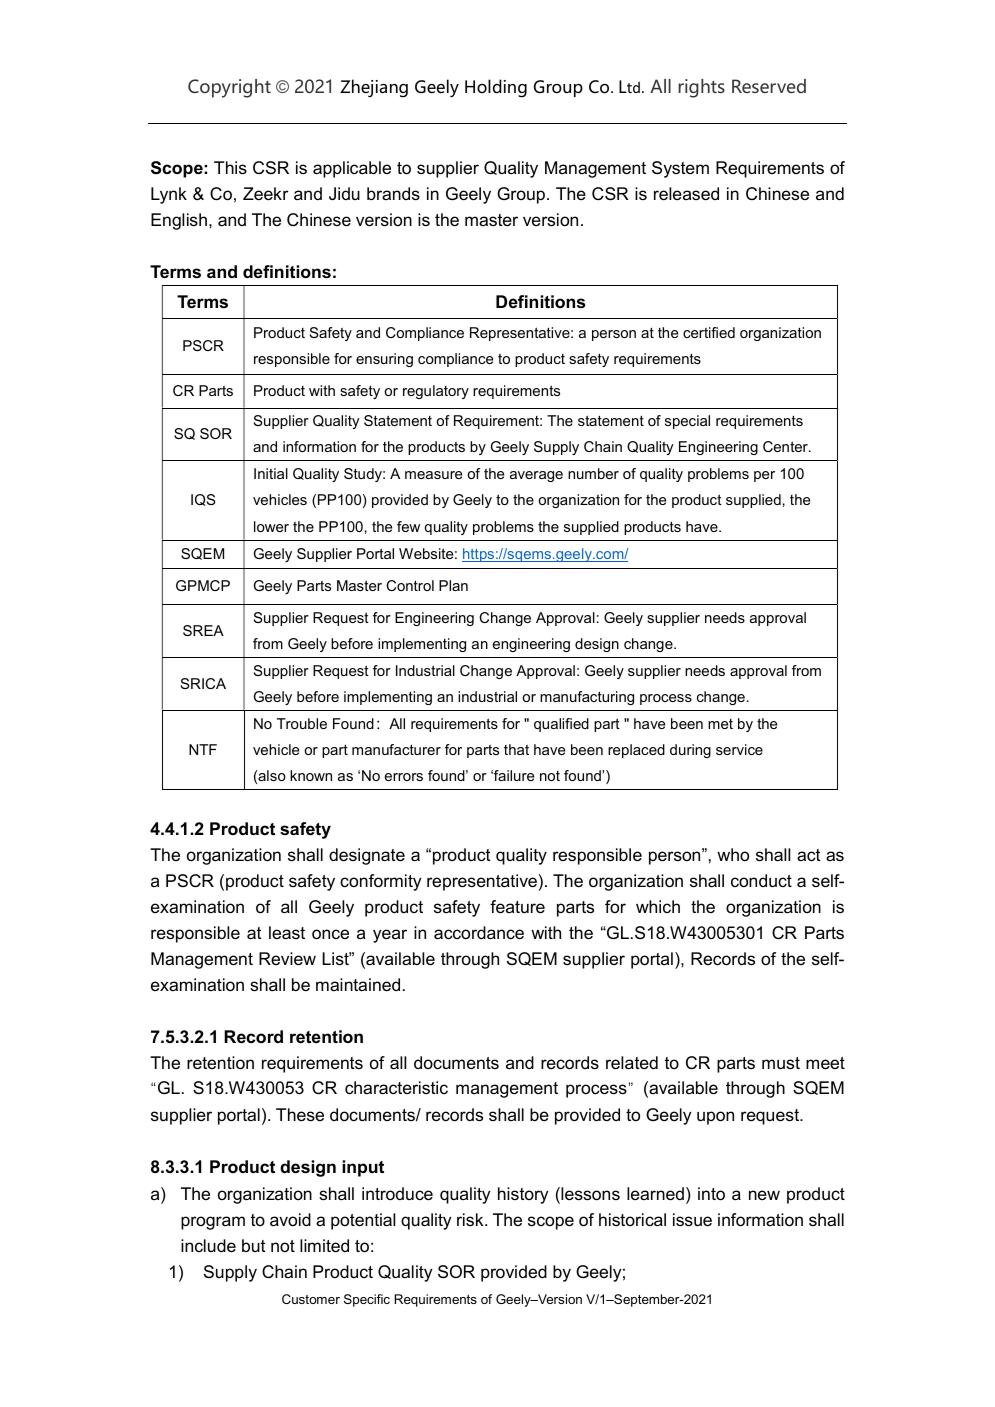  Describe the element at coordinates (786, 446) in the page. I see `Center` at that location.
